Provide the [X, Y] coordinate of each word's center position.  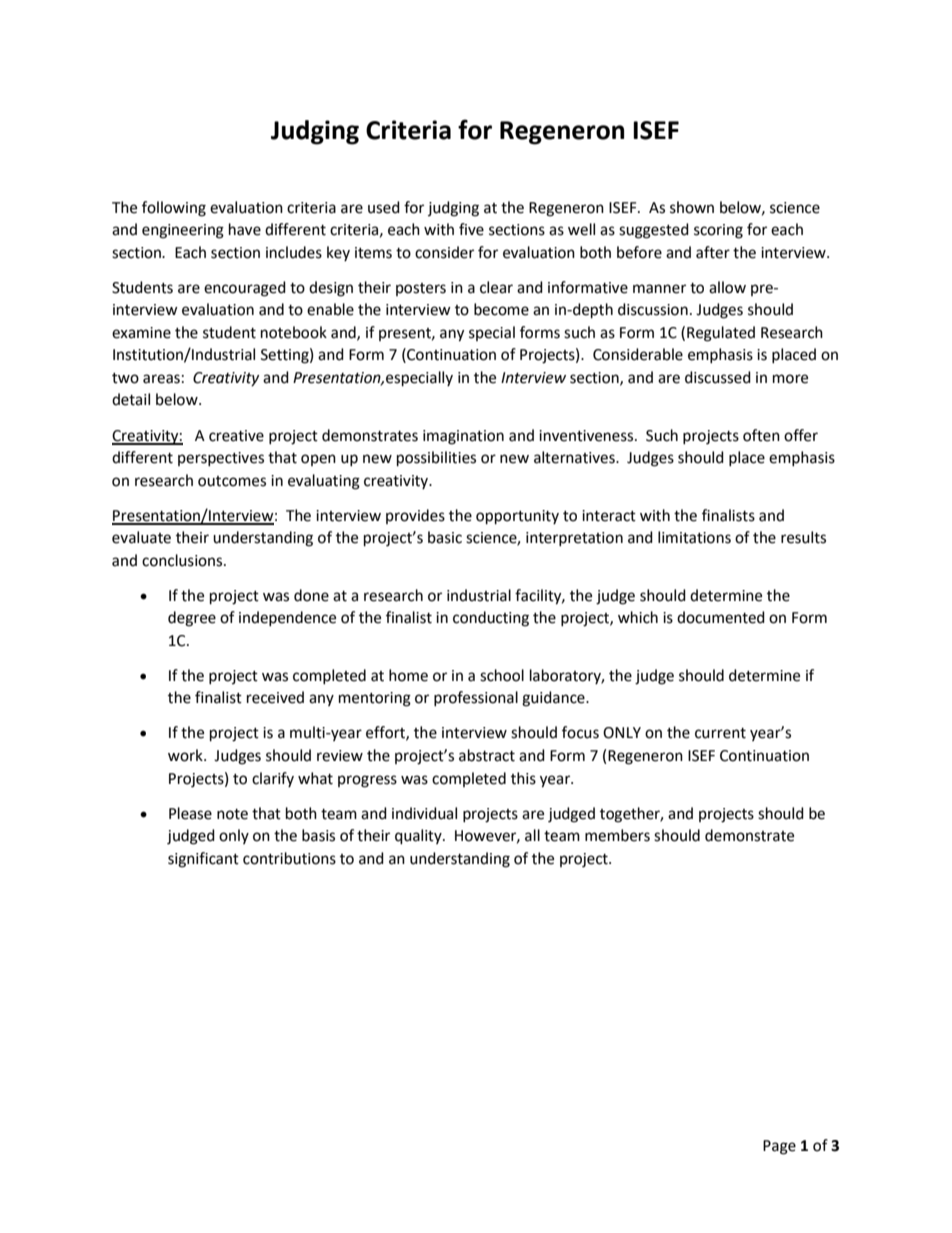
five [471, 229]
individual [424, 813]
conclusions [183, 560]
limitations [694, 537]
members [617, 835]
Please [190, 813]
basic [445, 537]
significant [203, 860]
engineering [183, 231]
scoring [718, 231]
